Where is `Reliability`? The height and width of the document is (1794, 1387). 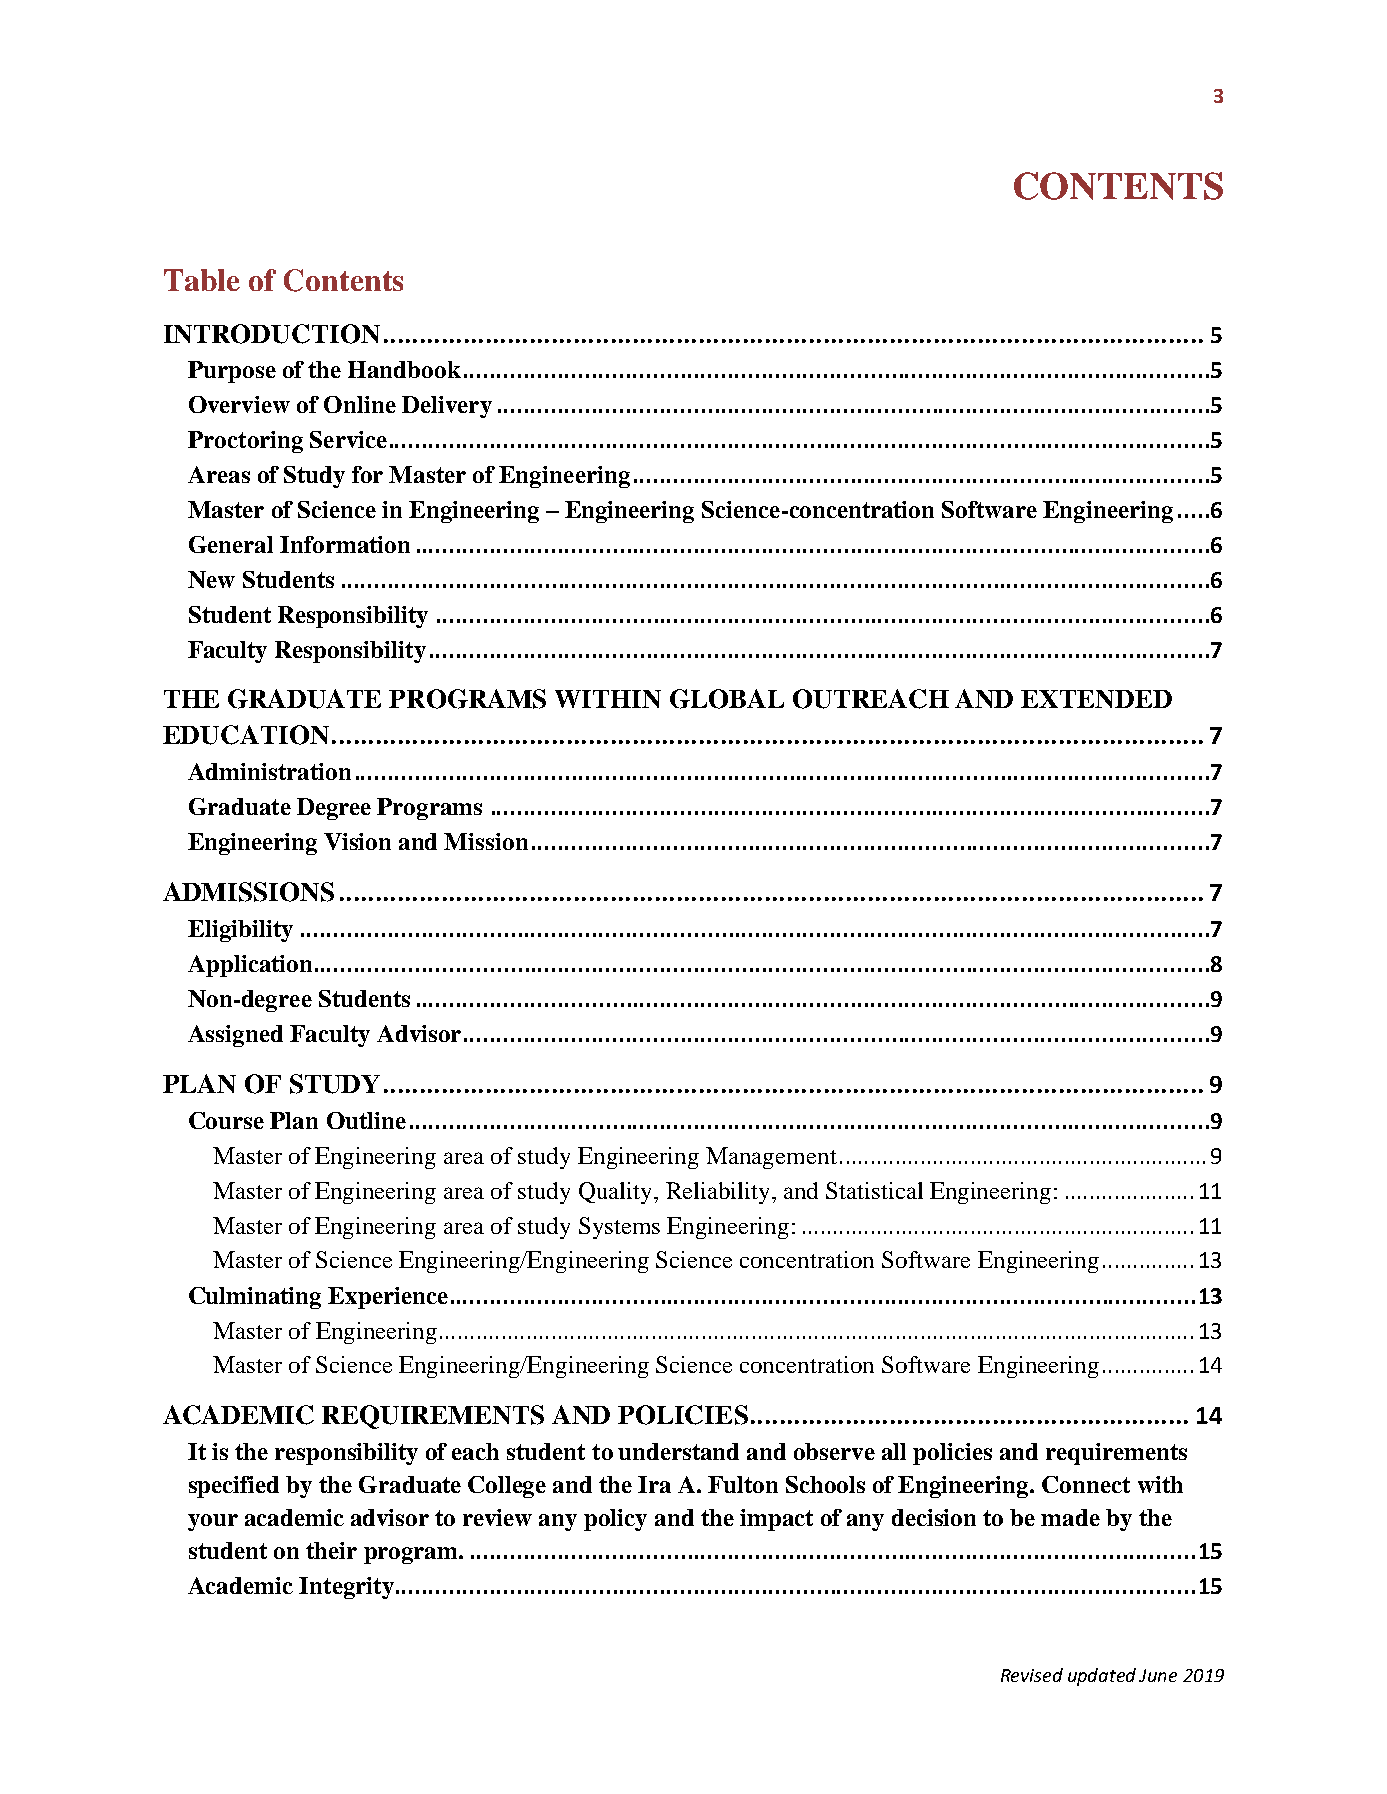 Reliability is located at coordinates (719, 1193).
